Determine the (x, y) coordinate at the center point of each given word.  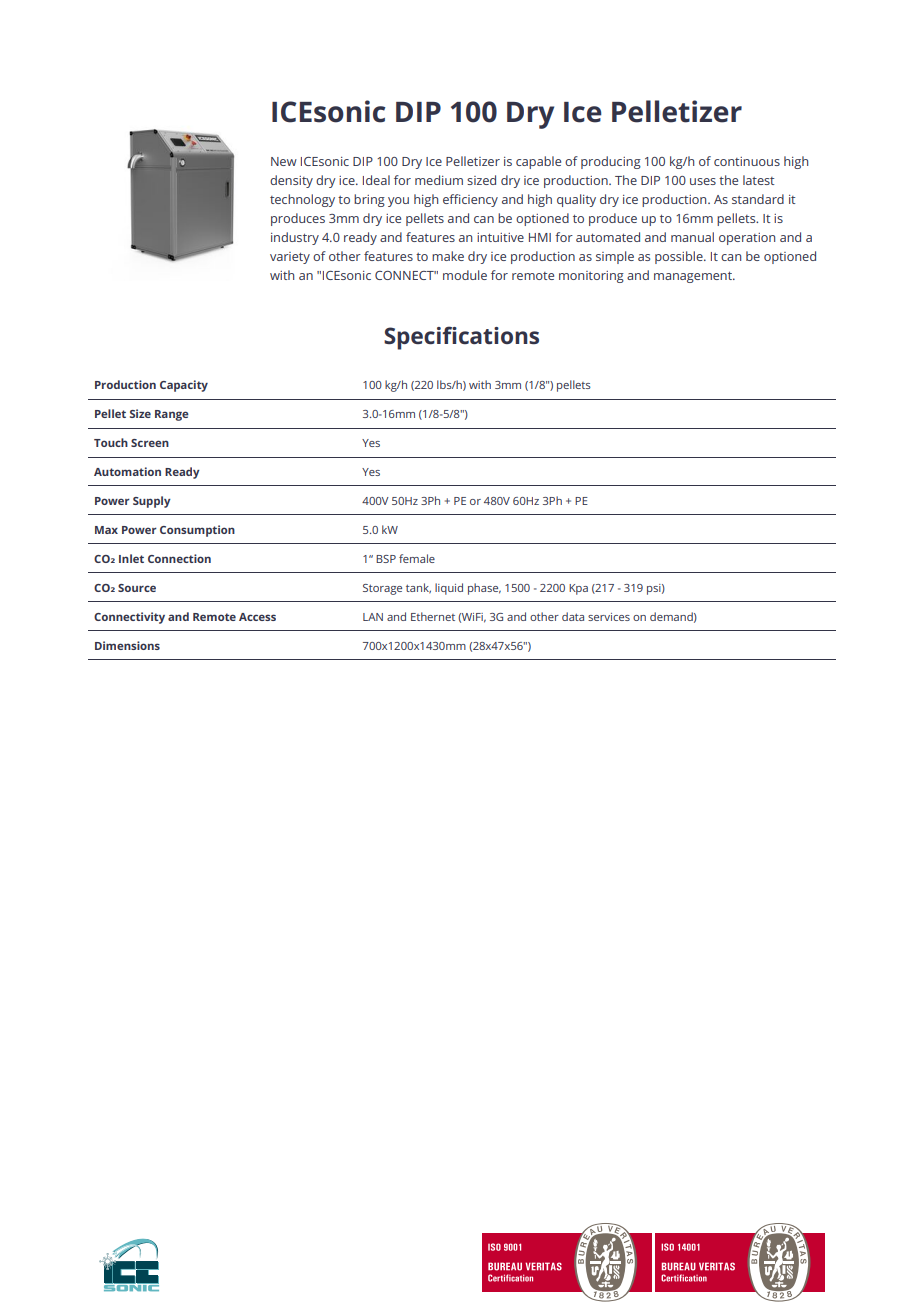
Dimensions (127, 645)
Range (172, 415)
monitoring (591, 277)
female (417, 558)
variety (290, 258)
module (465, 275)
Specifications (461, 338)
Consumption (197, 531)
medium (439, 180)
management (694, 277)
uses (703, 181)
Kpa (578, 589)
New (284, 161)
